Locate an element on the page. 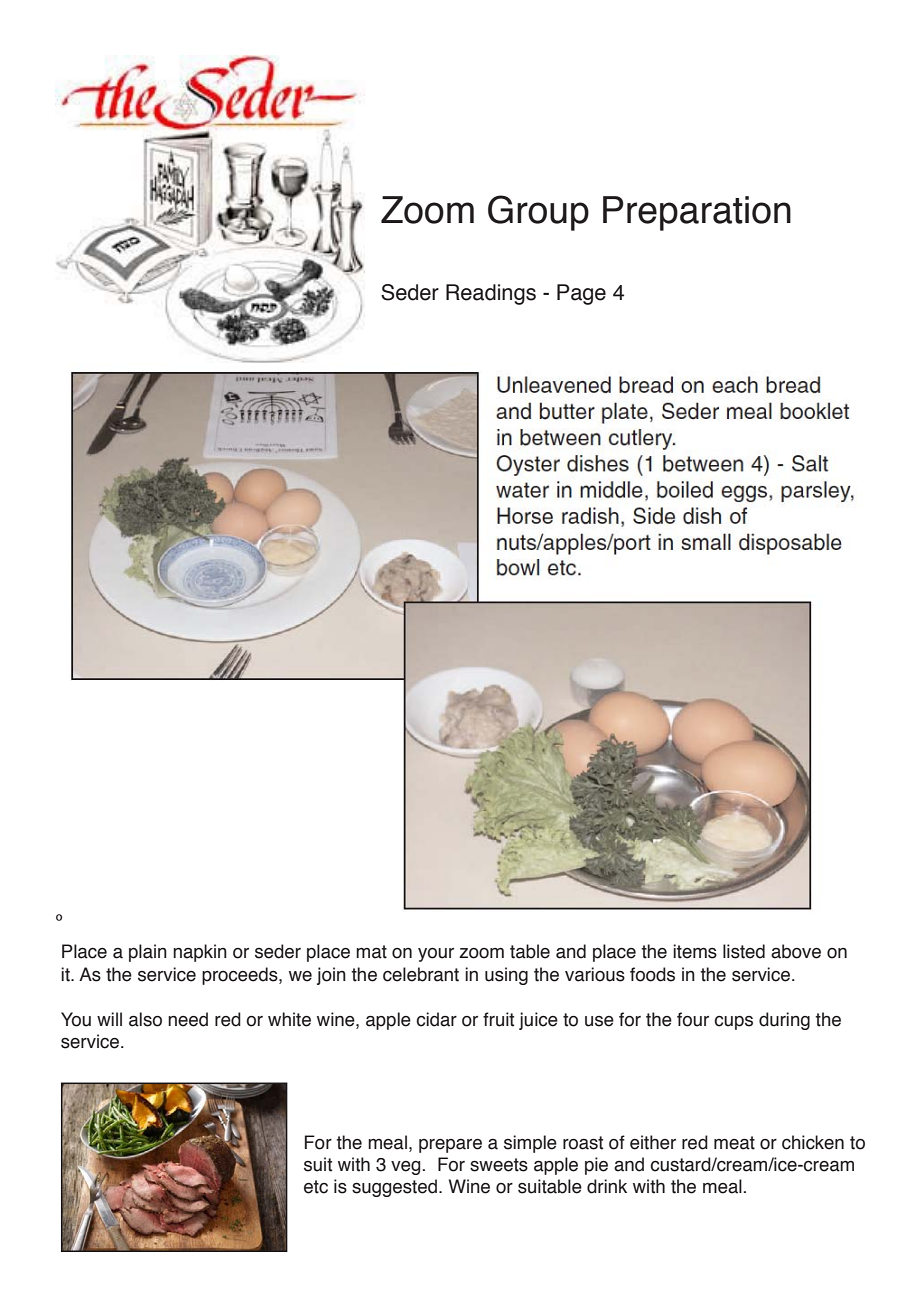 The height and width of the document is (1308, 924). Group is located at coordinates (538, 213).
